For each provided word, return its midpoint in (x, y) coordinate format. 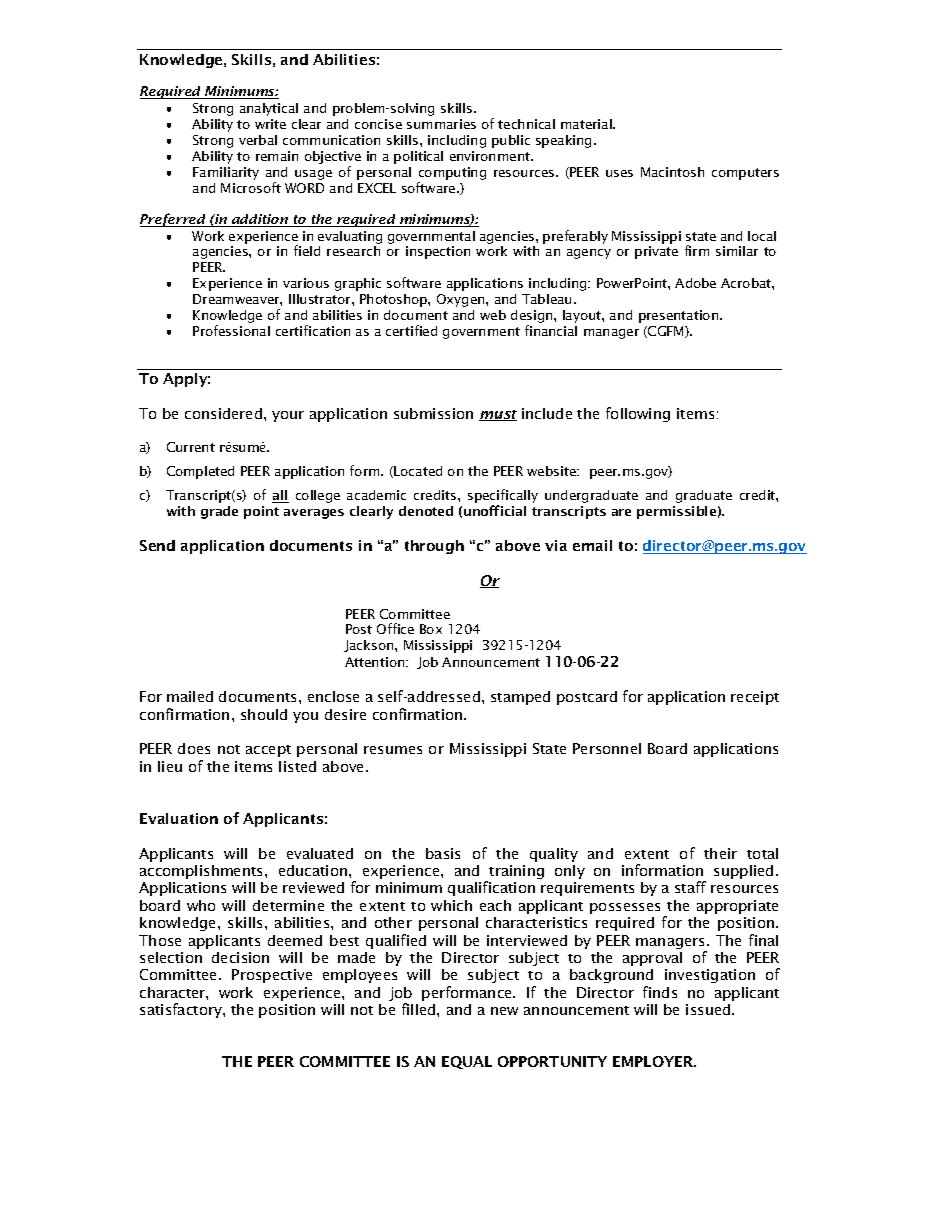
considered (225, 413)
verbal (258, 140)
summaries (441, 124)
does (194, 748)
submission (433, 413)
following (638, 414)
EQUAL (467, 1062)
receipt (755, 698)
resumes (393, 750)
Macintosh (672, 172)
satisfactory (182, 1010)
